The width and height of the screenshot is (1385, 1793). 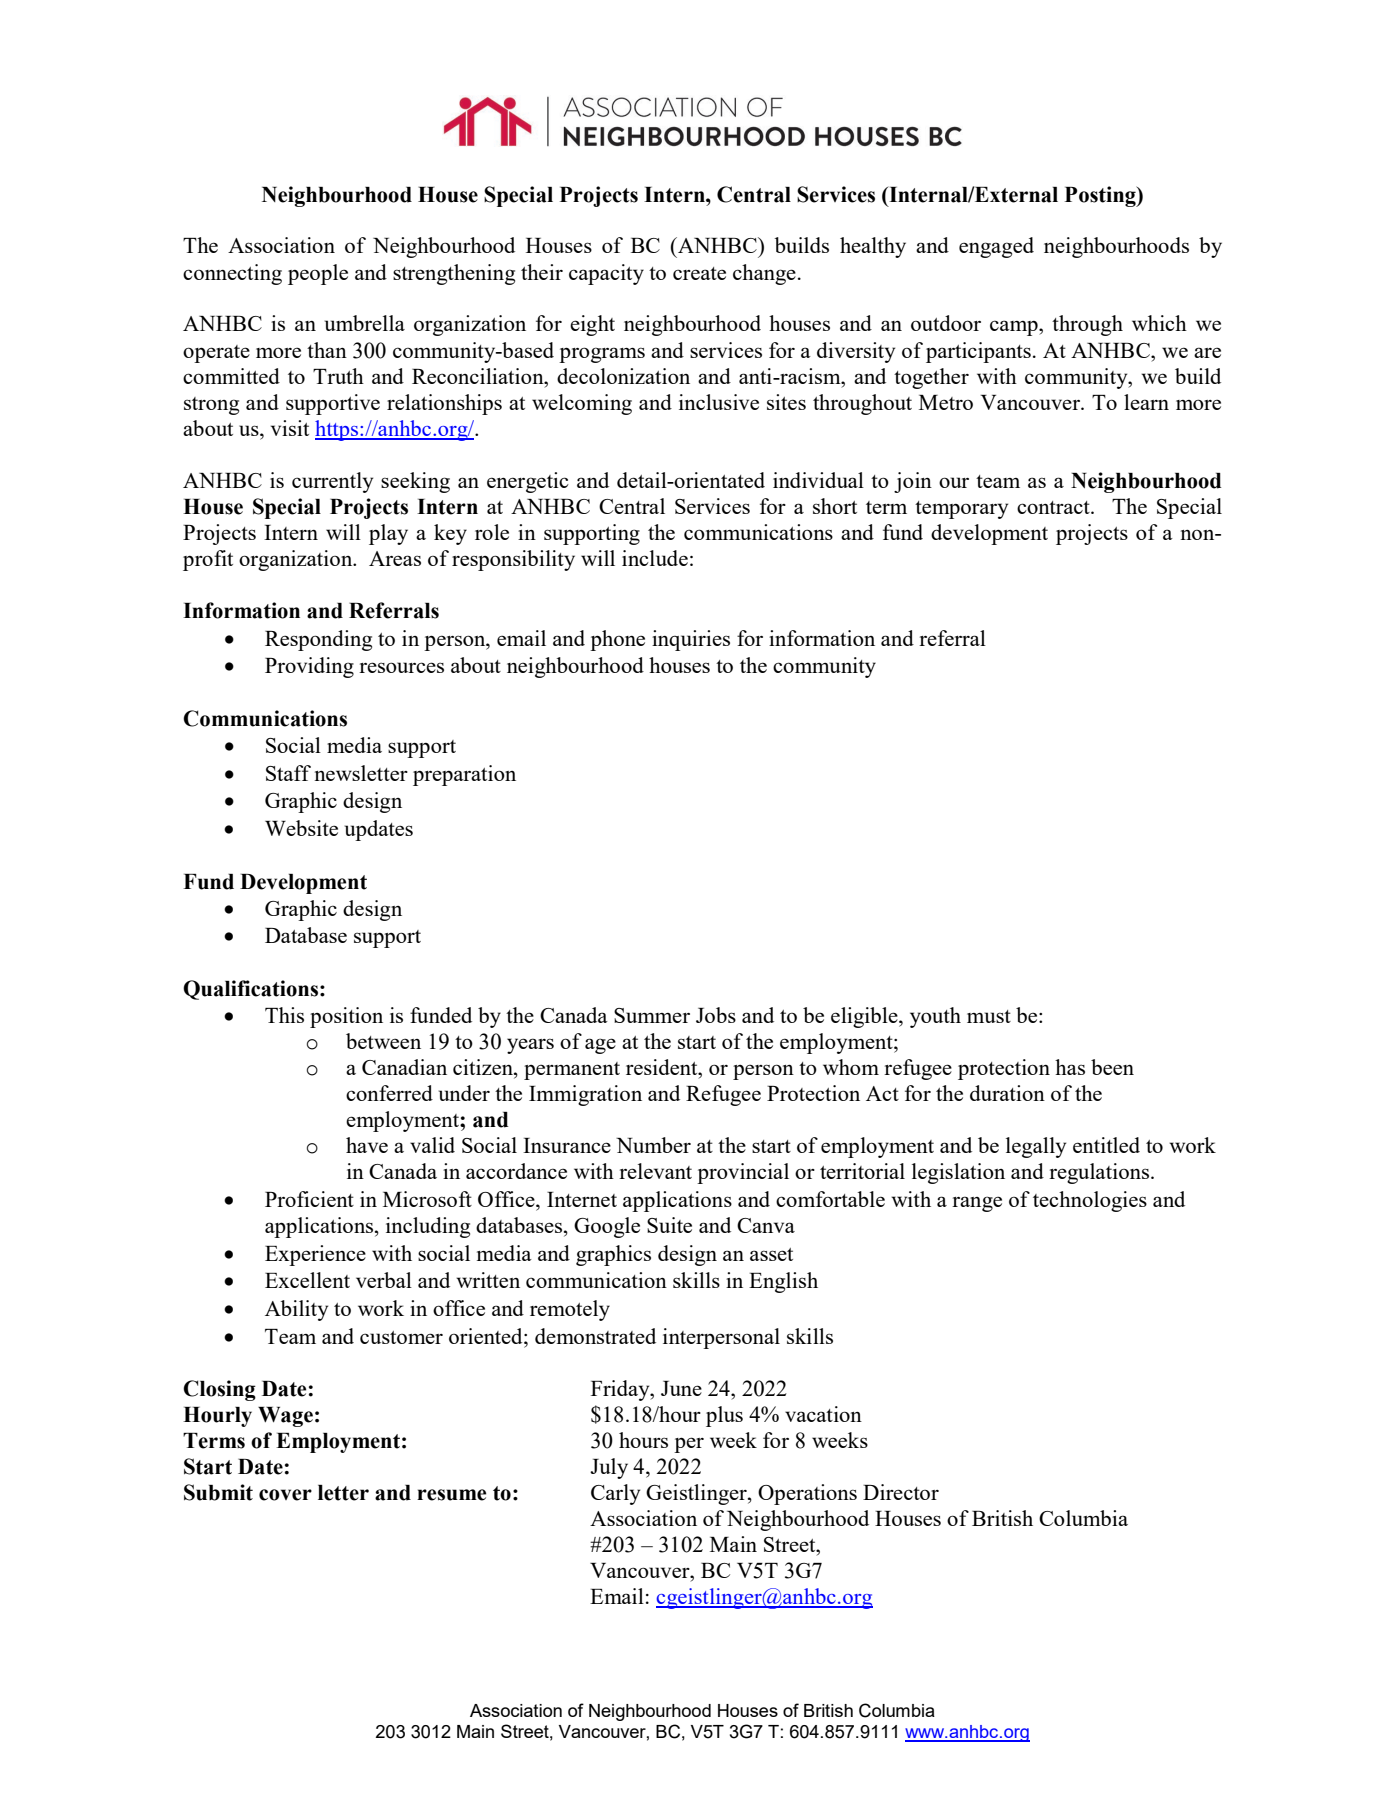 What do you see at coordinates (285, 1495) in the screenshot?
I see `cover` at bounding box center [285, 1495].
